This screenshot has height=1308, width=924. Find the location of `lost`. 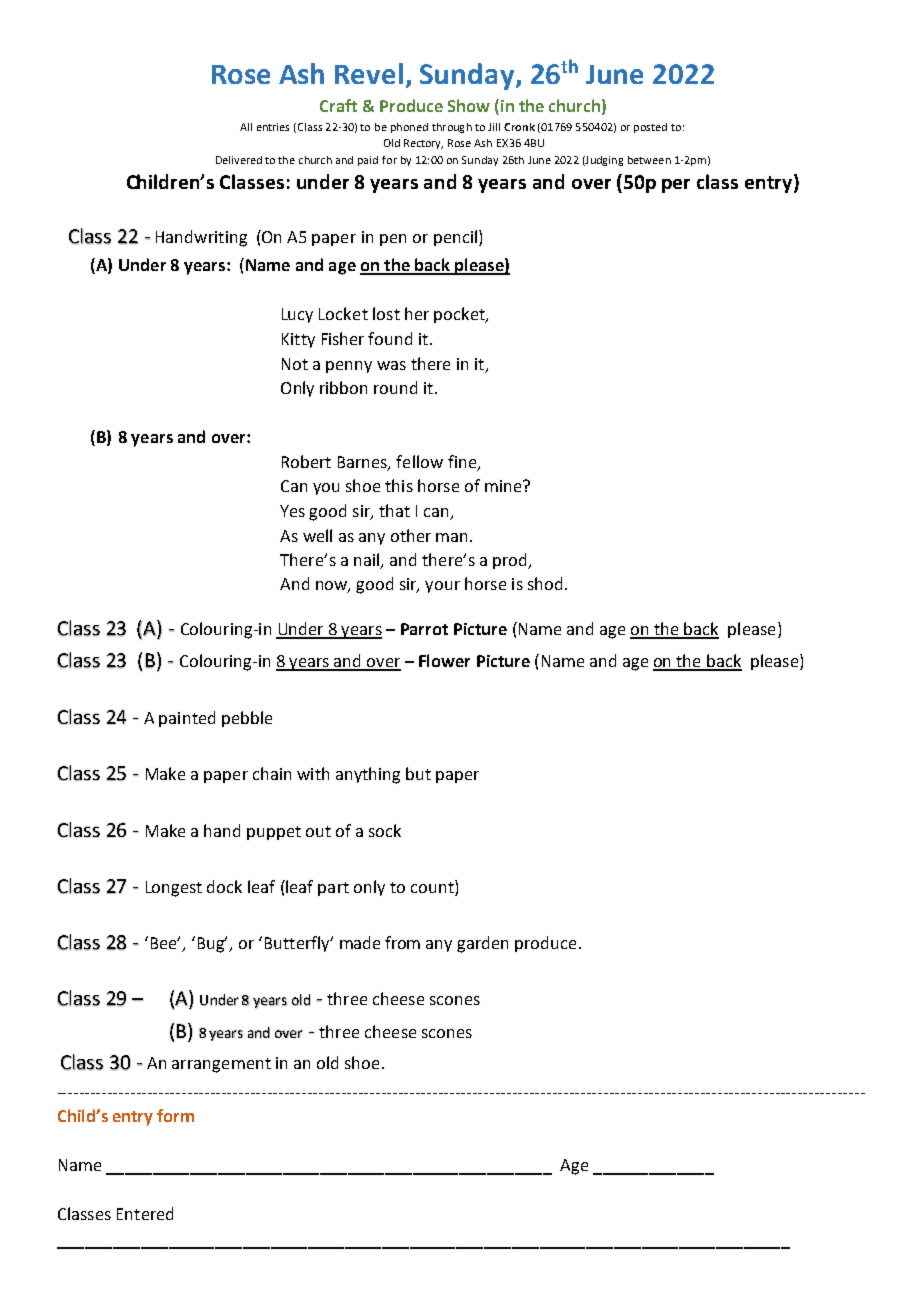

lost is located at coordinates (386, 313).
